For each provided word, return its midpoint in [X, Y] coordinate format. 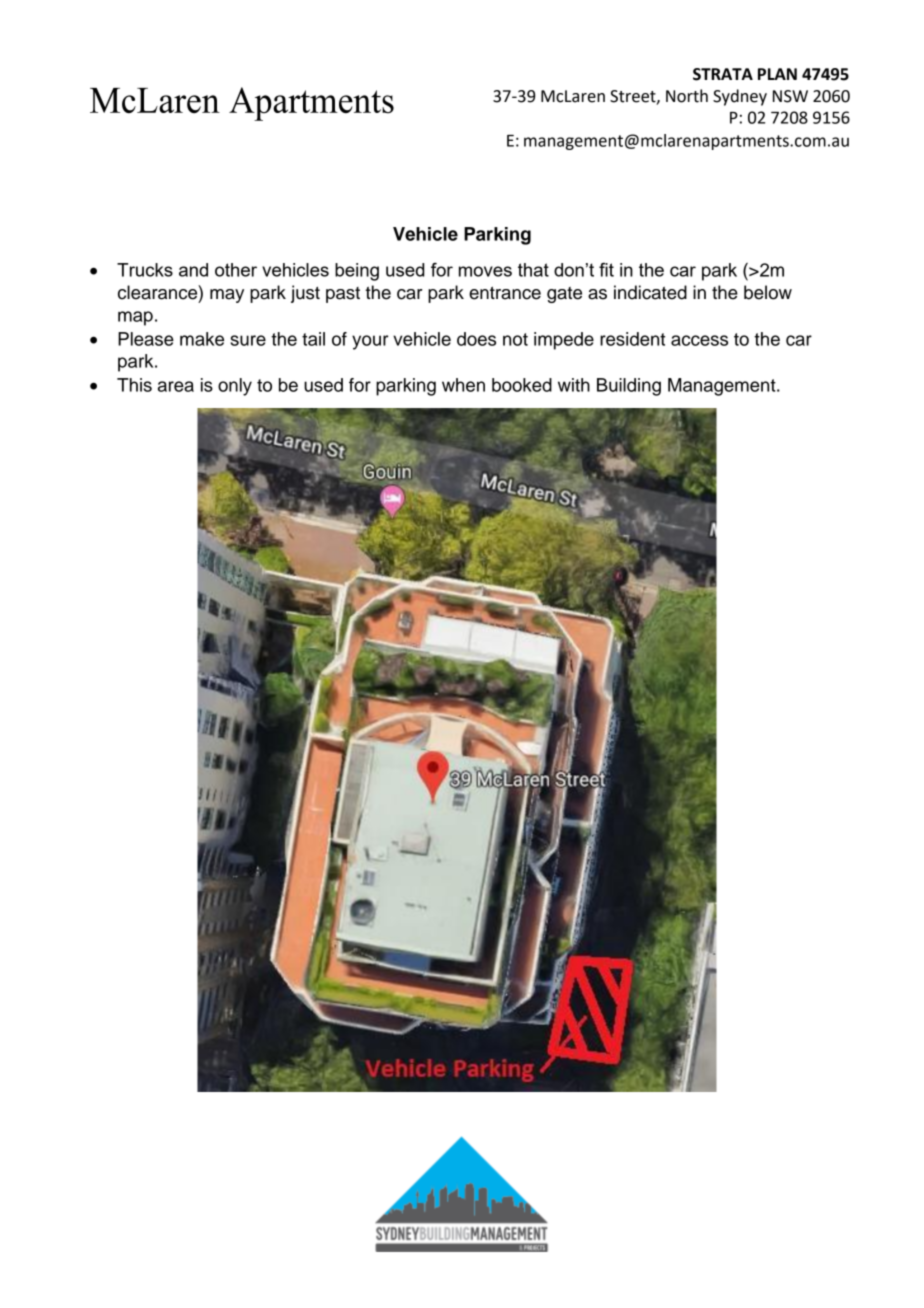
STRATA [723, 74]
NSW [790, 96]
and [193, 270]
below [768, 292]
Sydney [740, 97]
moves [485, 271]
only [235, 387]
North [687, 96]
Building [629, 387]
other [236, 270]
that [533, 270]
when [463, 385]
